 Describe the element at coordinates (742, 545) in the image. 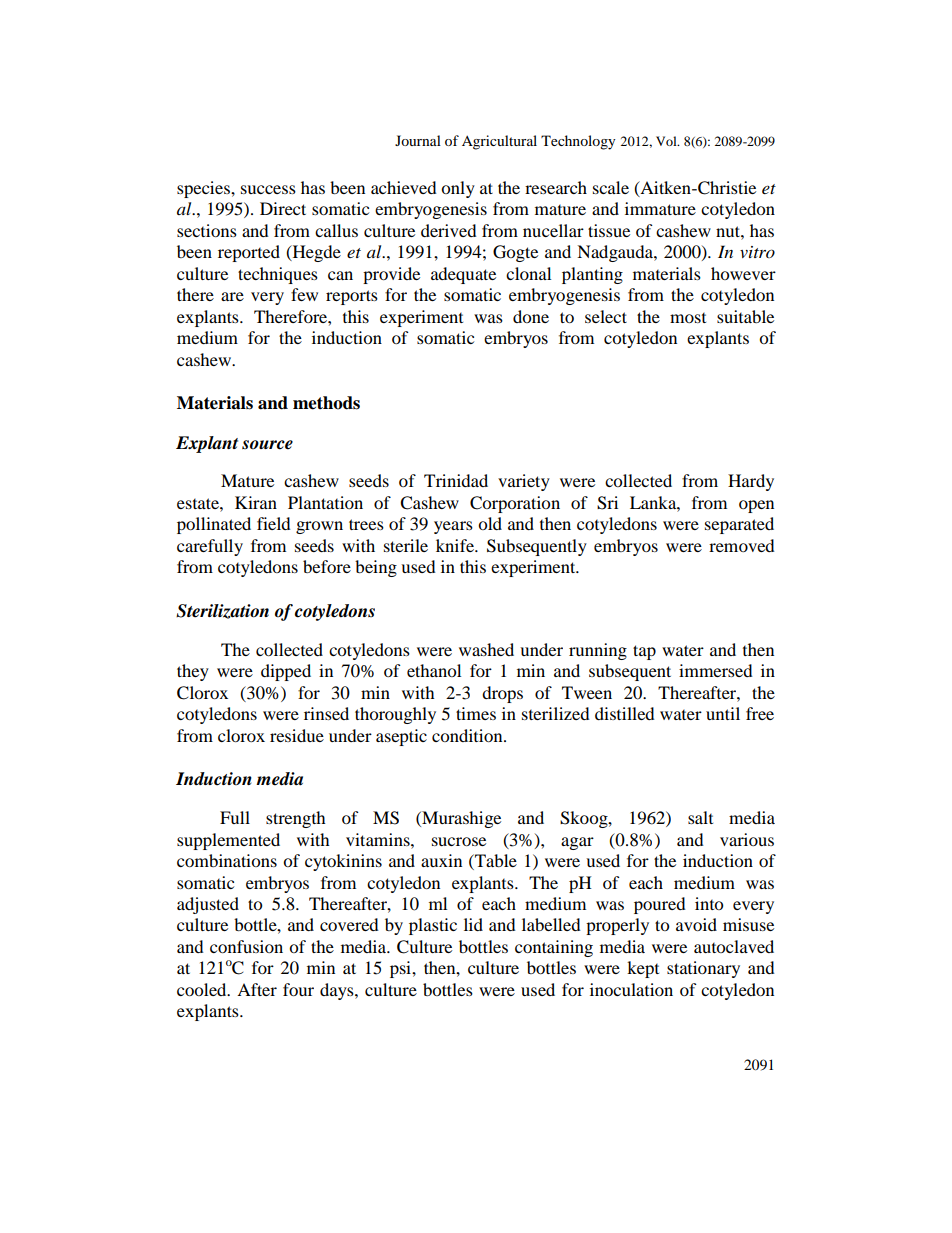

I see `removed` at that location.
